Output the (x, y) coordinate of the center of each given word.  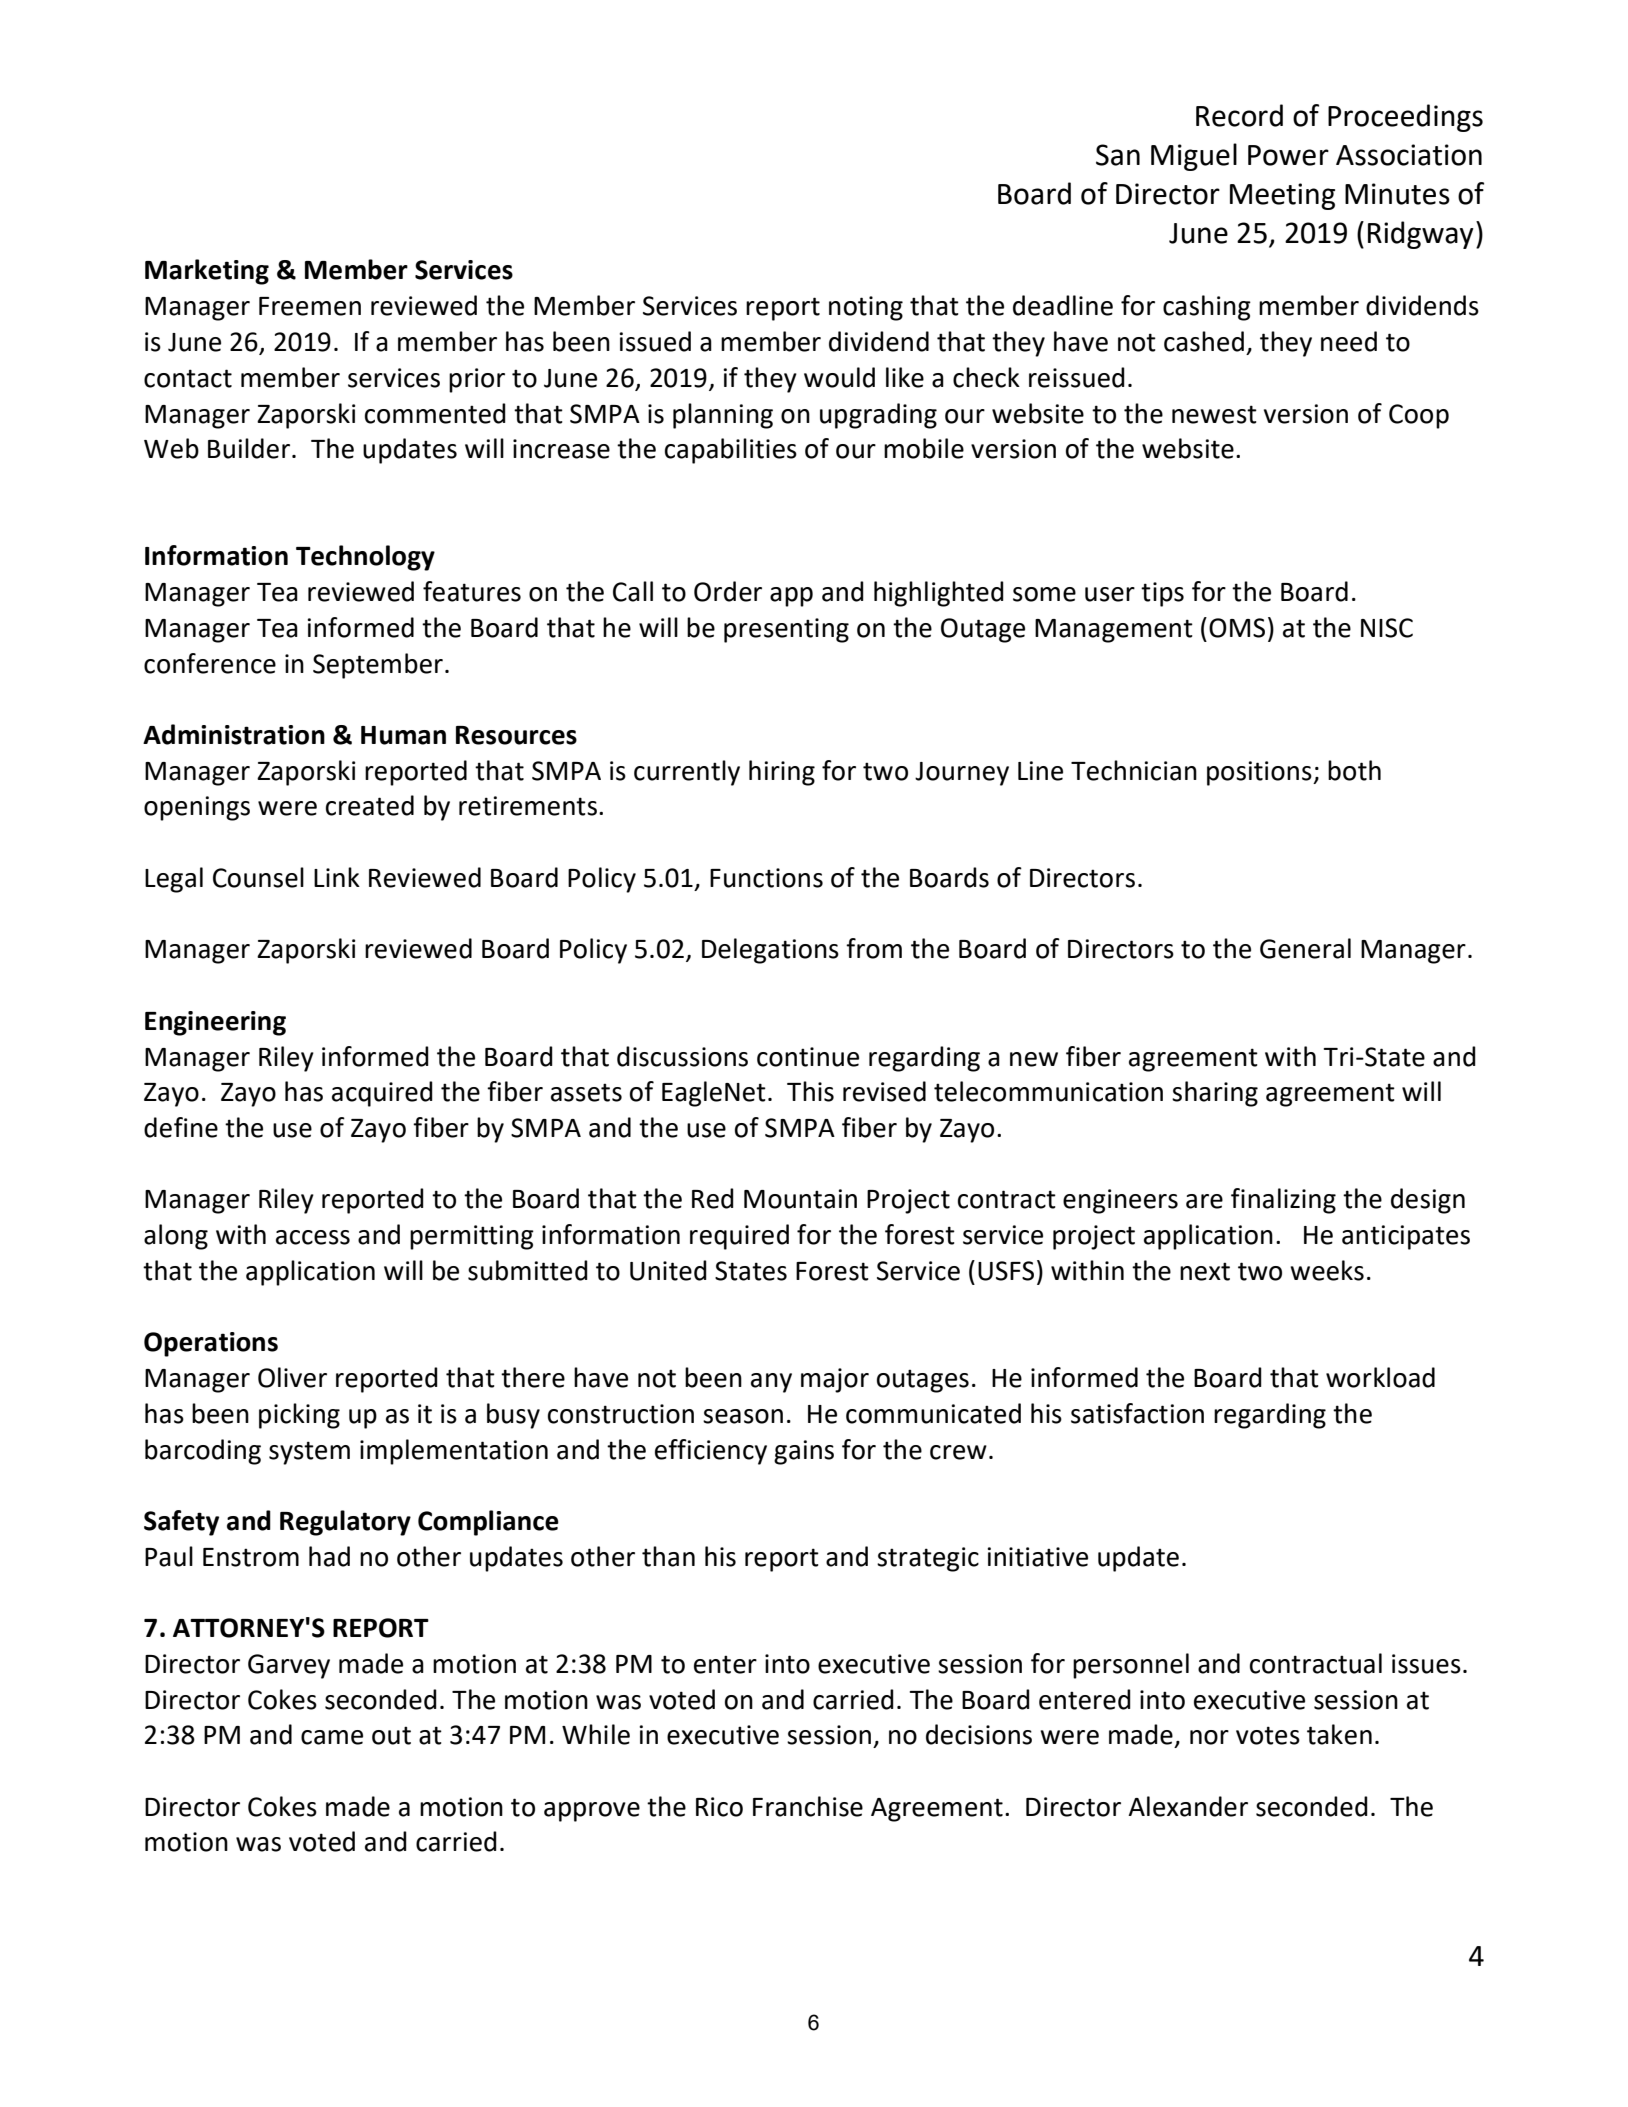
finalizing (1283, 1201)
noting (866, 308)
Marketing (207, 272)
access (313, 1237)
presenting (786, 630)
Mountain (800, 1199)
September (378, 666)
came (332, 1737)
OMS (1237, 628)
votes (1268, 1735)
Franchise (808, 1806)
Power (1288, 155)
